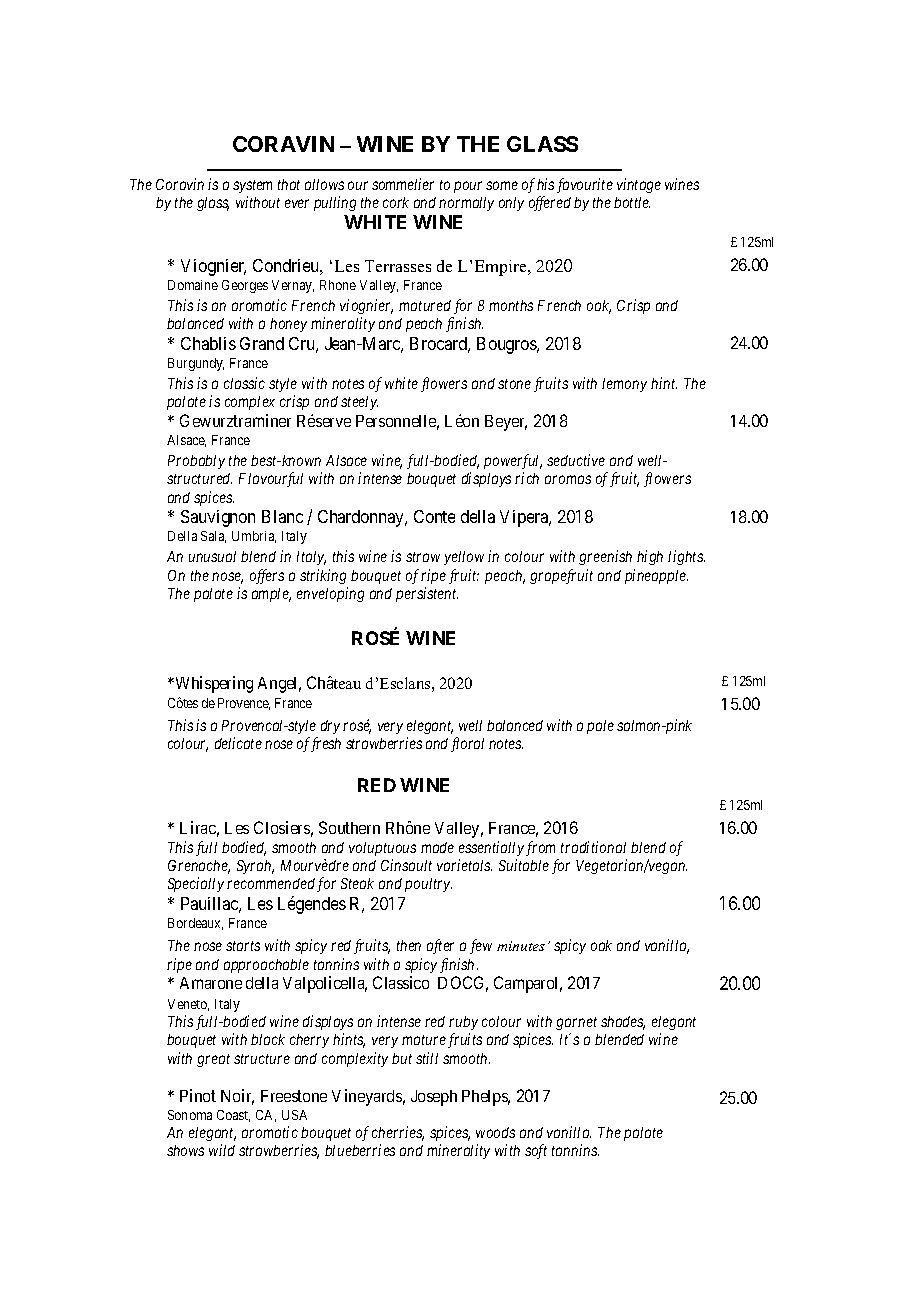 The image size is (924, 1308). I want to click on Coast, so click(233, 1116).
